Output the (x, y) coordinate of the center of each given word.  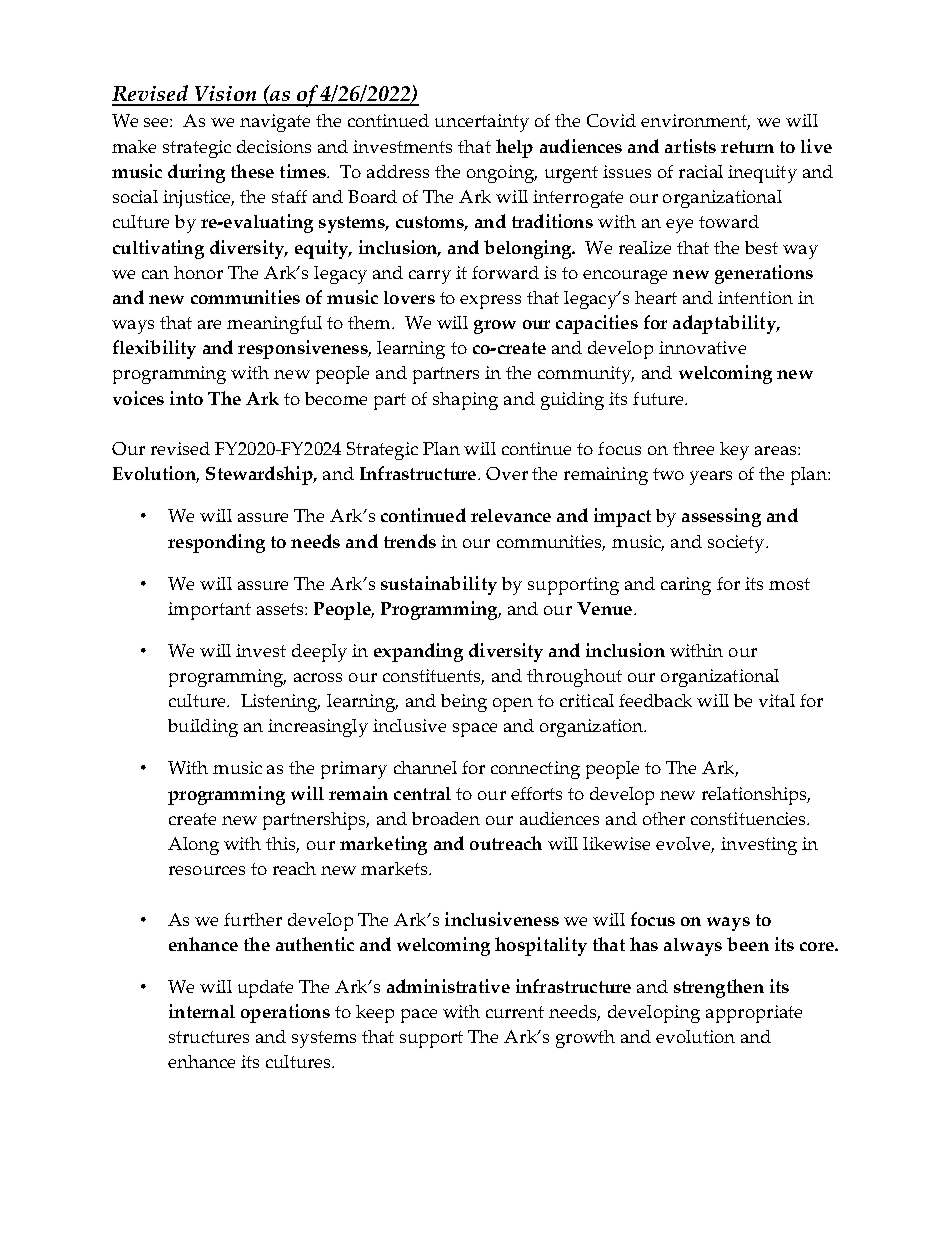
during (196, 173)
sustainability (439, 585)
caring (686, 586)
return (747, 147)
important (209, 611)
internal (202, 1011)
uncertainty (482, 123)
